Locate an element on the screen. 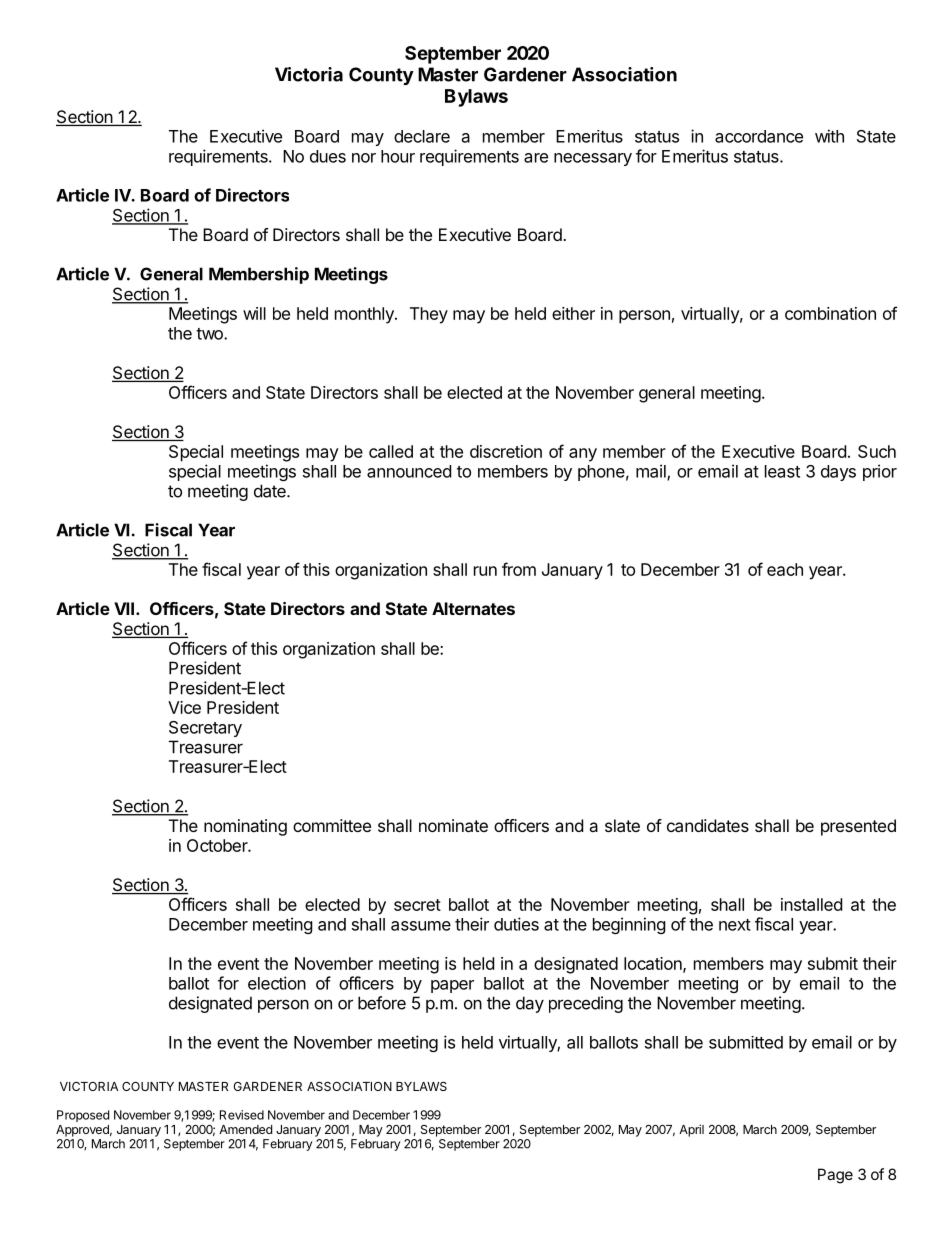 This screenshot has width=952, height=1233. least is located at coordinates (782, 471).
